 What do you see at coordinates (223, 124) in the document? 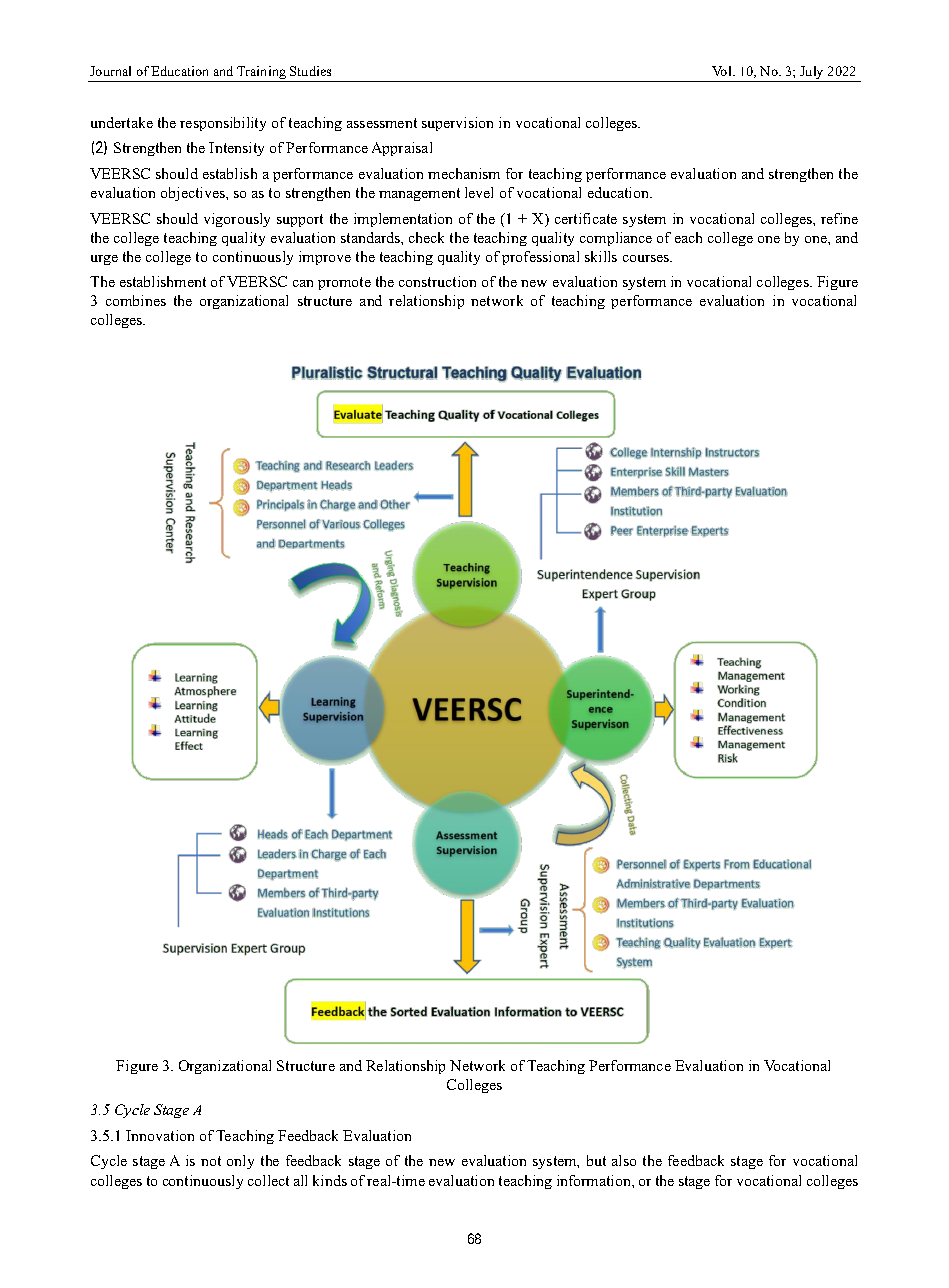
I see `responsibility` at bounding box center [223, 124].
